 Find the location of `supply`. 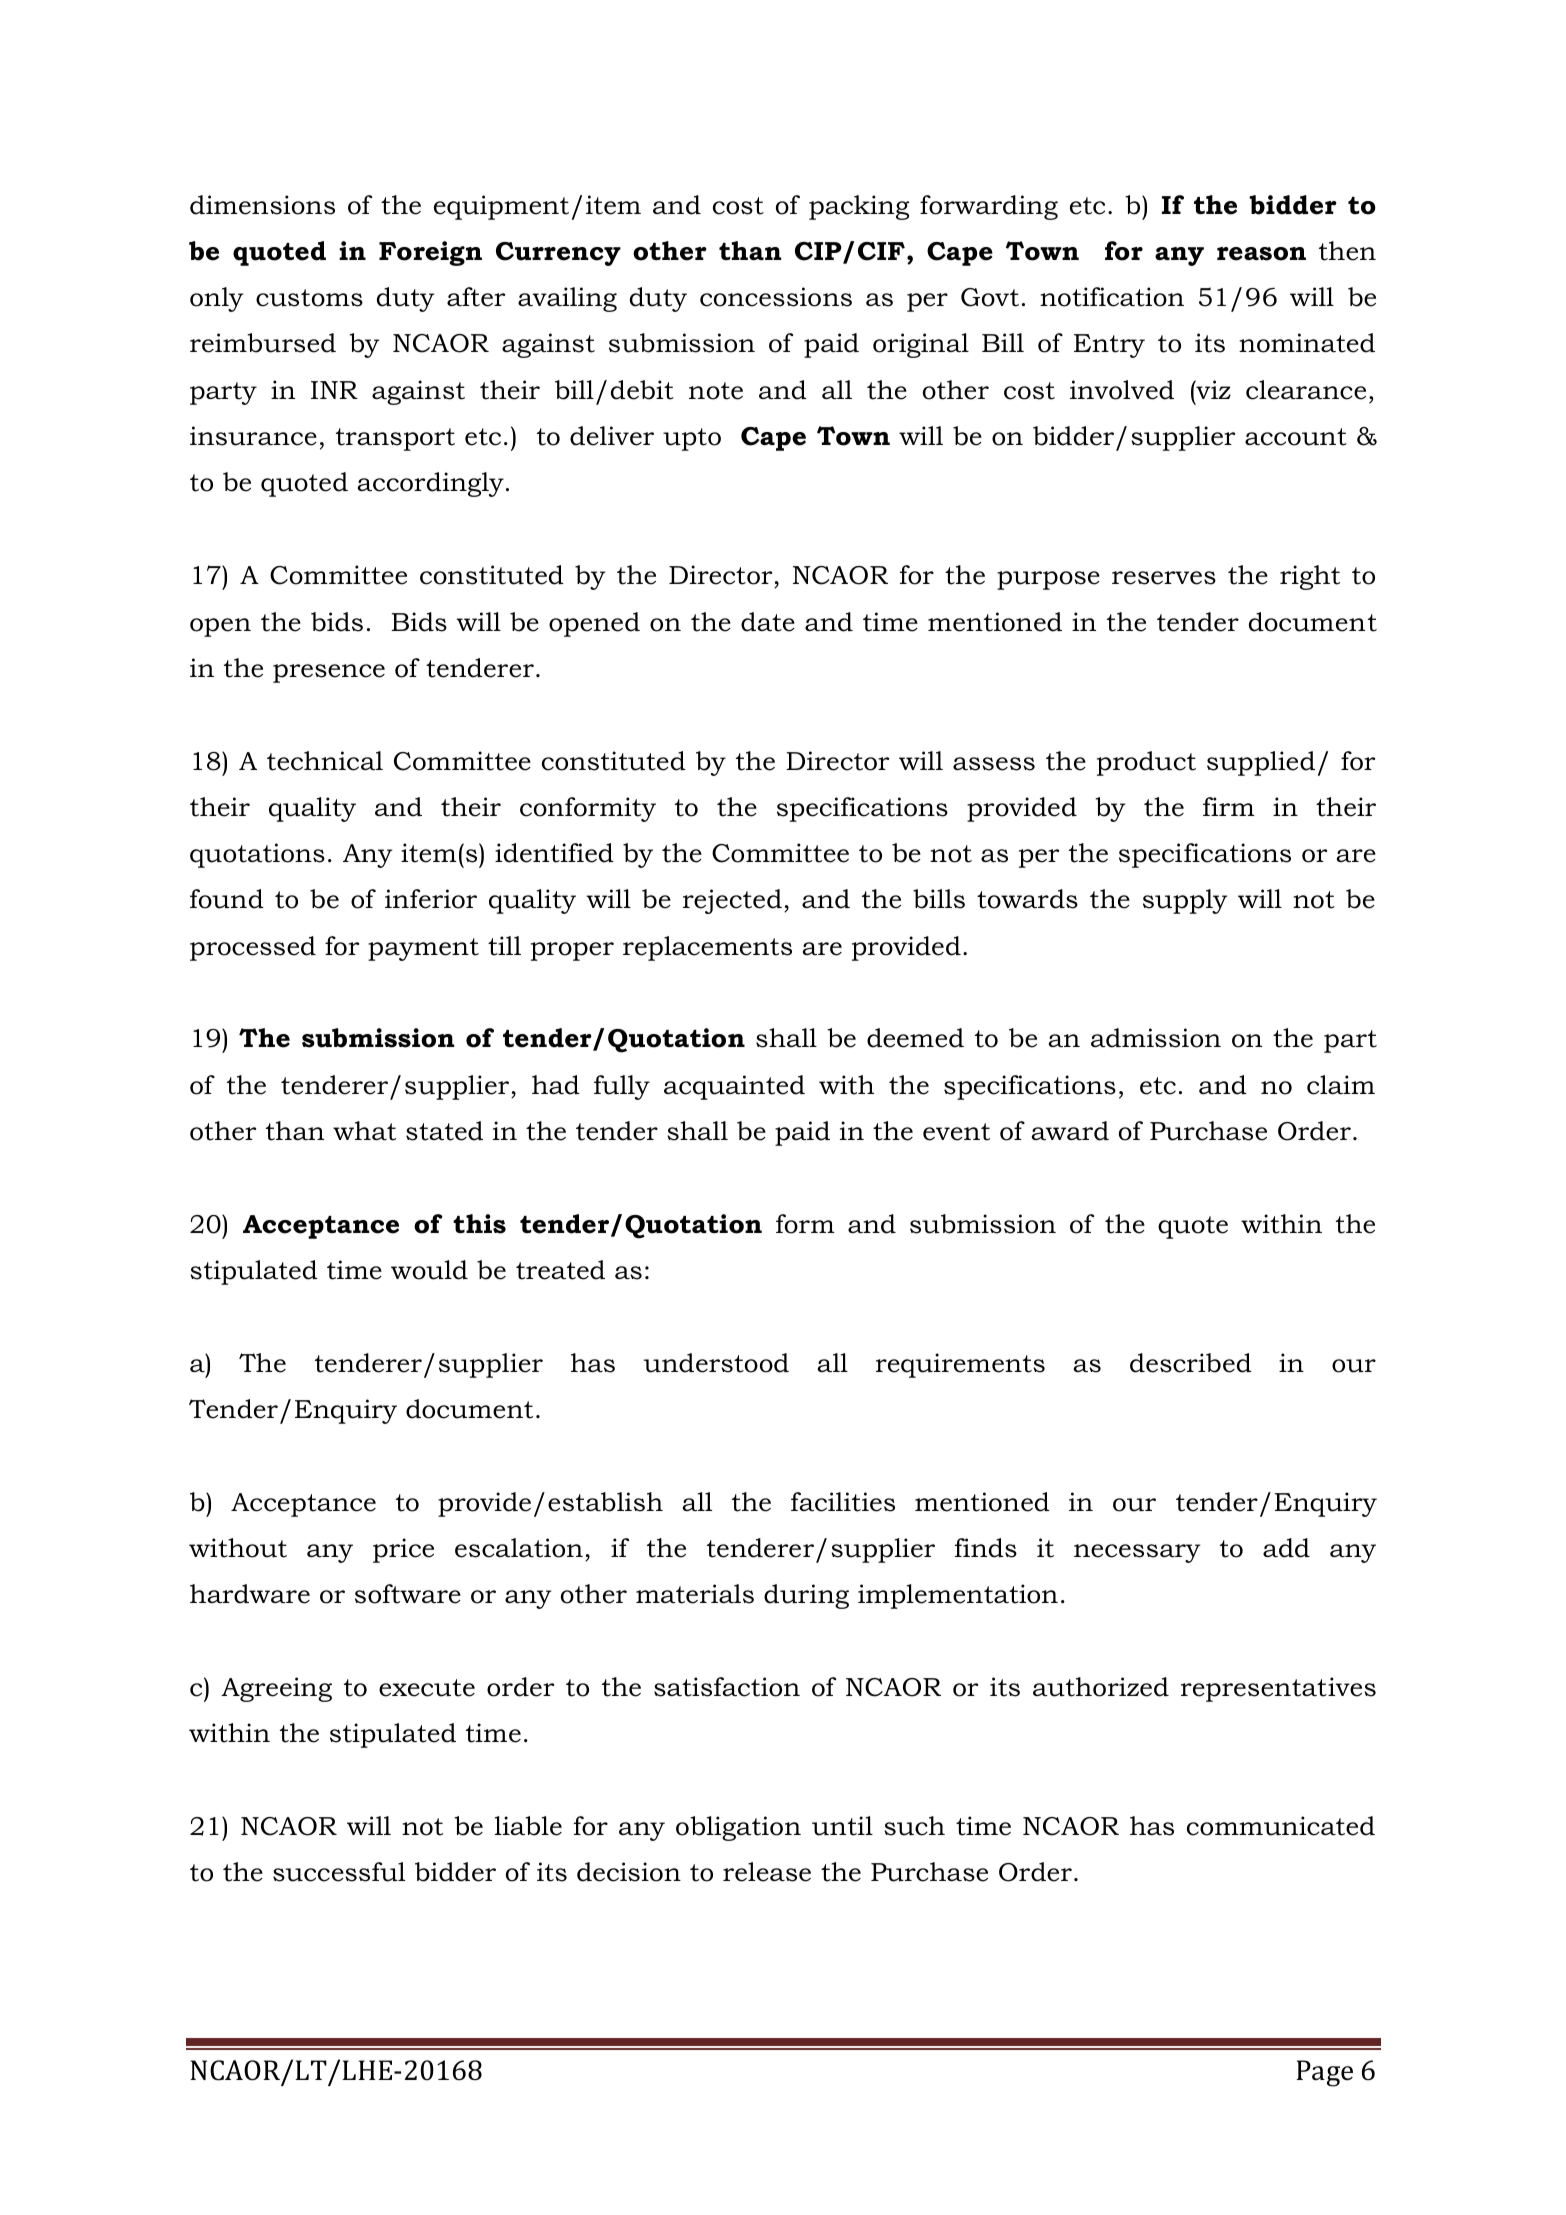

supply is located at coordinates (1185, 901).
